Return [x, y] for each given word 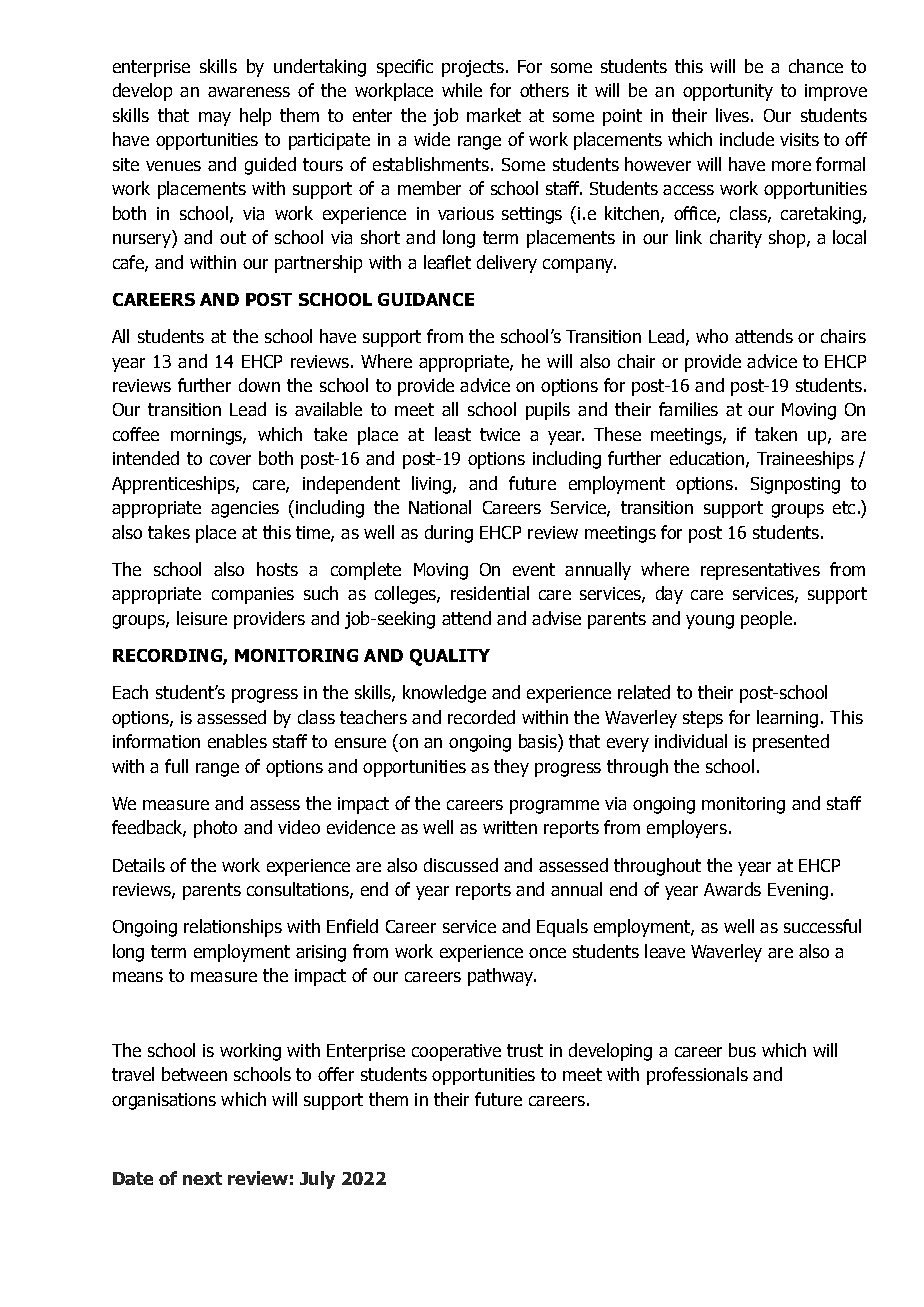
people [766, 620]
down [259, 385]
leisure [202, 618]
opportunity [728, 92]
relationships [233, 928]
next [202, 1178]
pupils [548, 411]
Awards [732, 889]
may [215, 119]
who [712, 336]
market [494, 115]
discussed [461, 865]
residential [490, 593]
